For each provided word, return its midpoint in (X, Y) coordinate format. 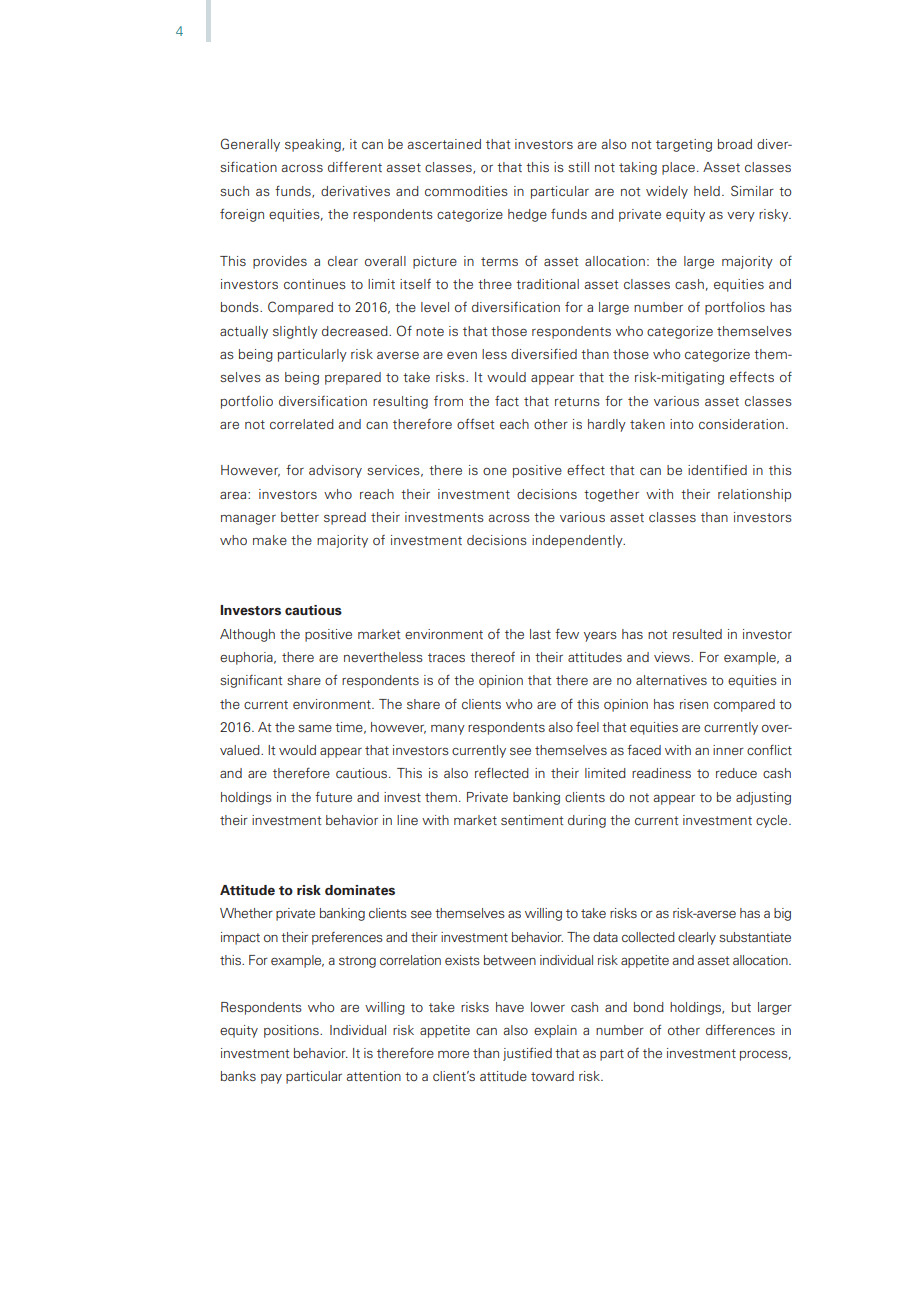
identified (717, 469)
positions (292, 1031)
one (495, 471)
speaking (314, 145)
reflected (502, 772)
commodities (466, 191)
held (707, 191)
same (315, 728)
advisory (335, 471)
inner (728, 750)
